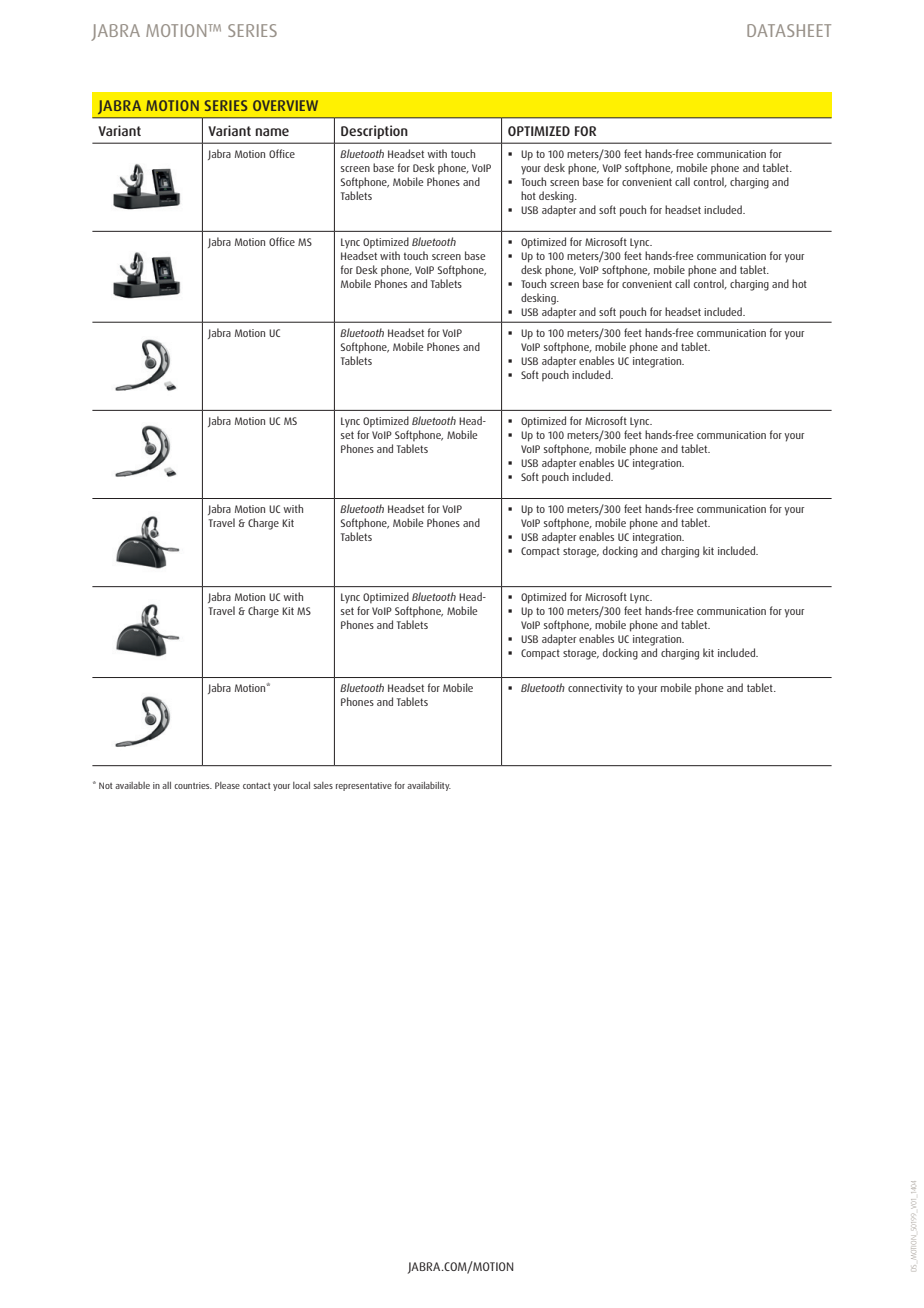  I want to click on availability, so click(429, 786).
